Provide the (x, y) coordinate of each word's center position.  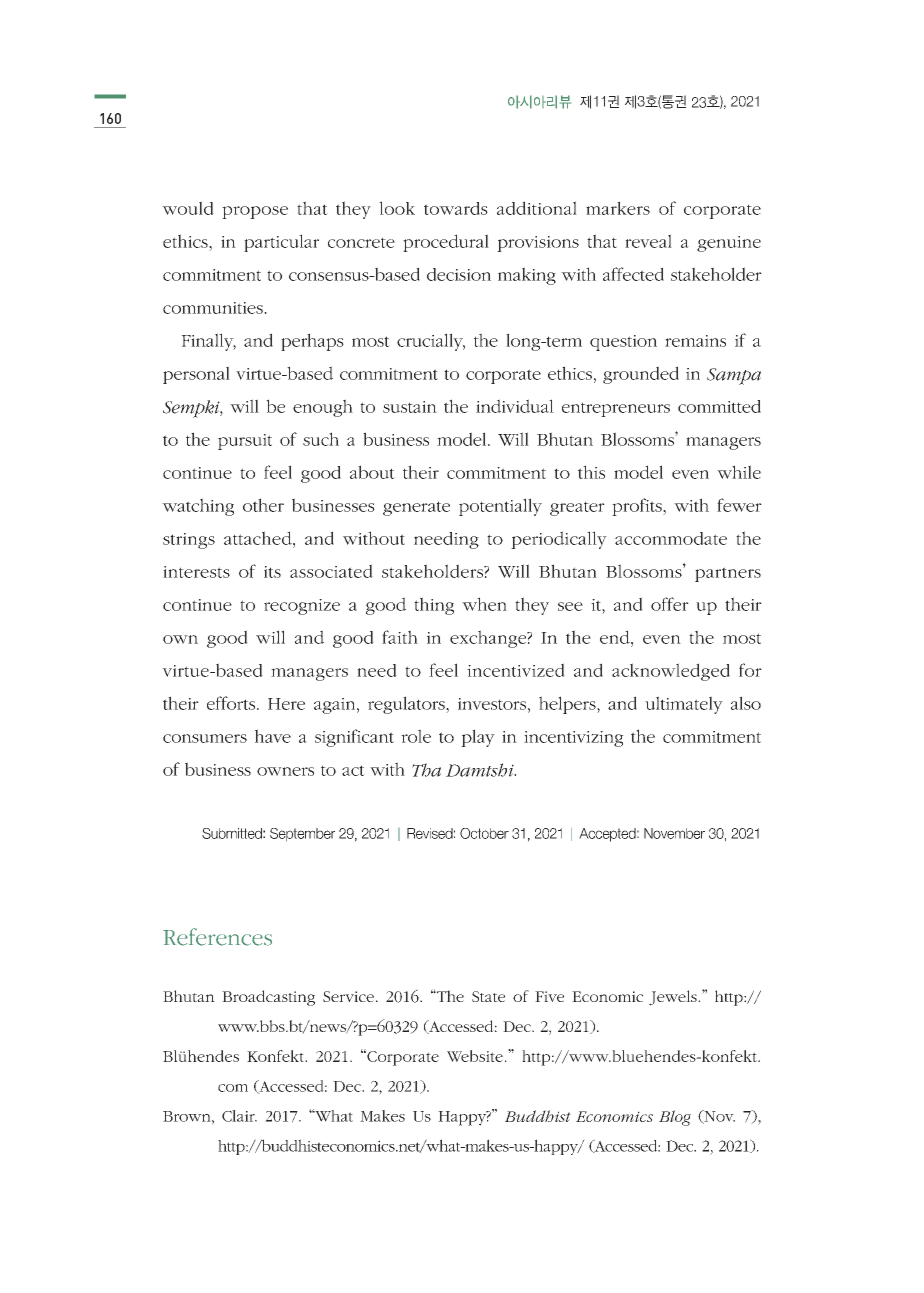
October (484, 833)
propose (255, 212)
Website (475, 1056)
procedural (446, 243)
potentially (500, 507)
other (263, 505)
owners (285, 771)
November (674, 833)
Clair (239, 1116)
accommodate (671, 538)
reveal (648, 241)
